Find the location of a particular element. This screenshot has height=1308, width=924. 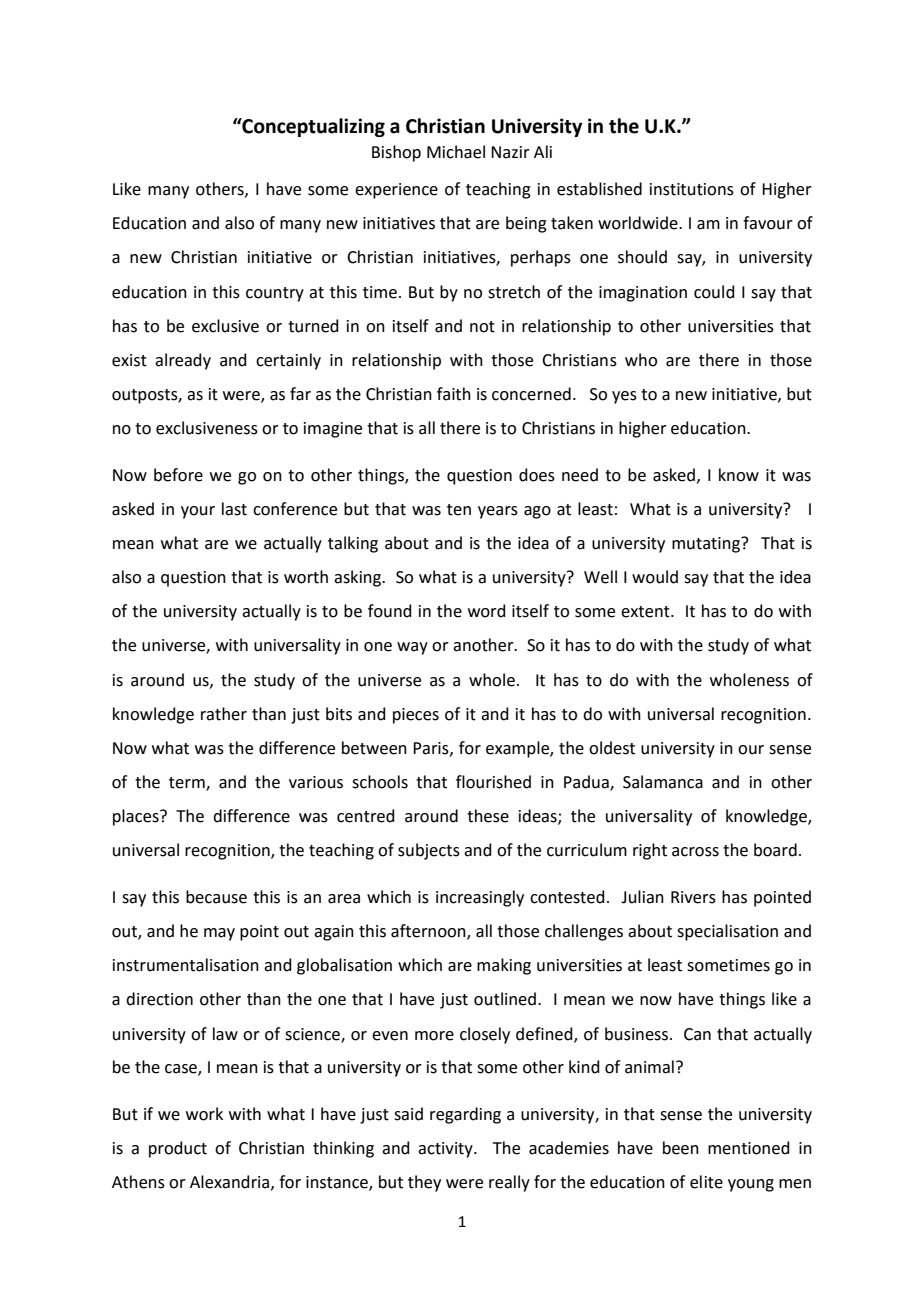

country is located at coordinates (275, 294).
